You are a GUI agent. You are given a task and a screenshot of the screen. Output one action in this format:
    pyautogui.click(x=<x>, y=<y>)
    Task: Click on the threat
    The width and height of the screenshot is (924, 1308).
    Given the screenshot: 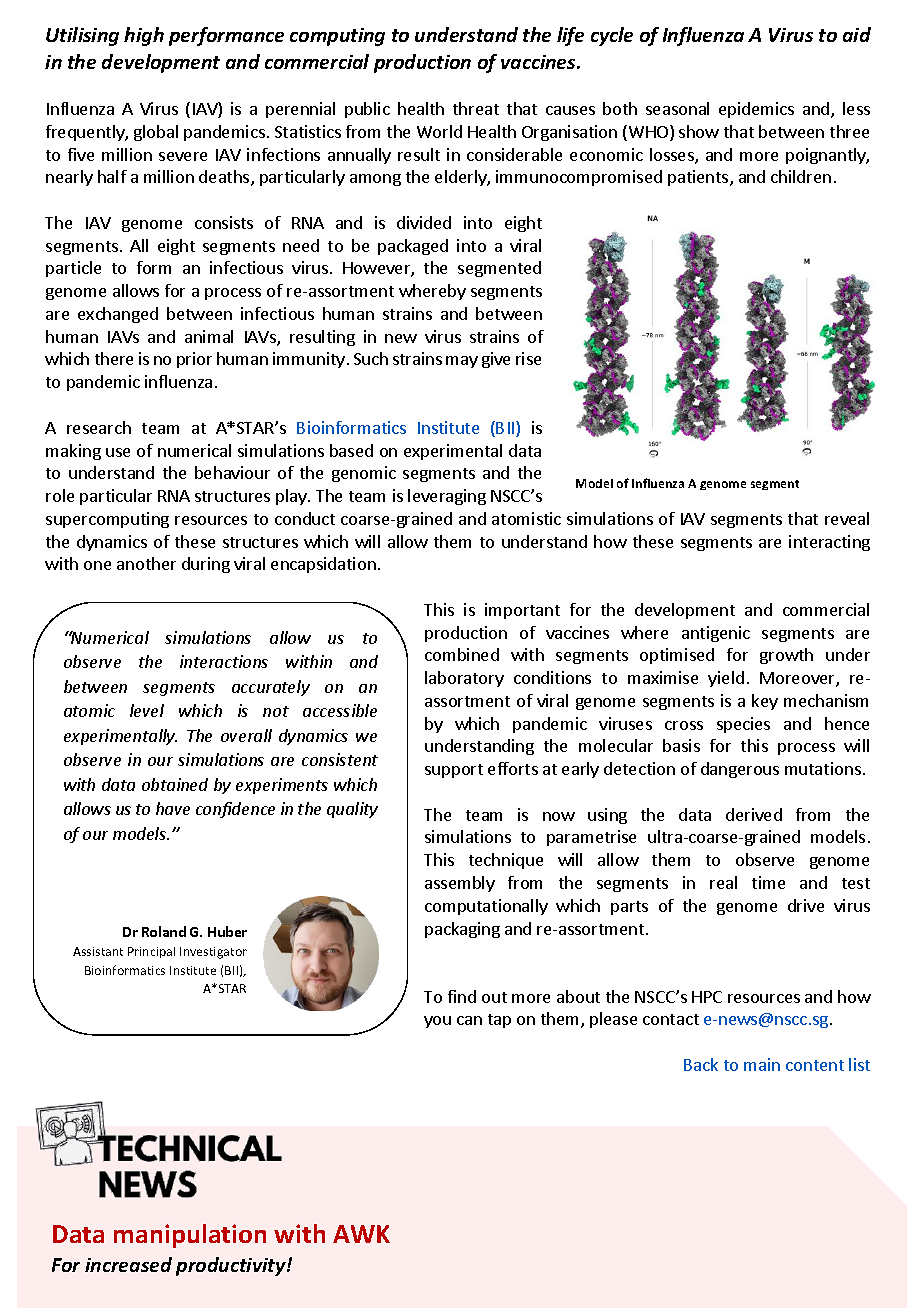 What is the action you would take?
    pyautogui.click(x=476, y=108)
